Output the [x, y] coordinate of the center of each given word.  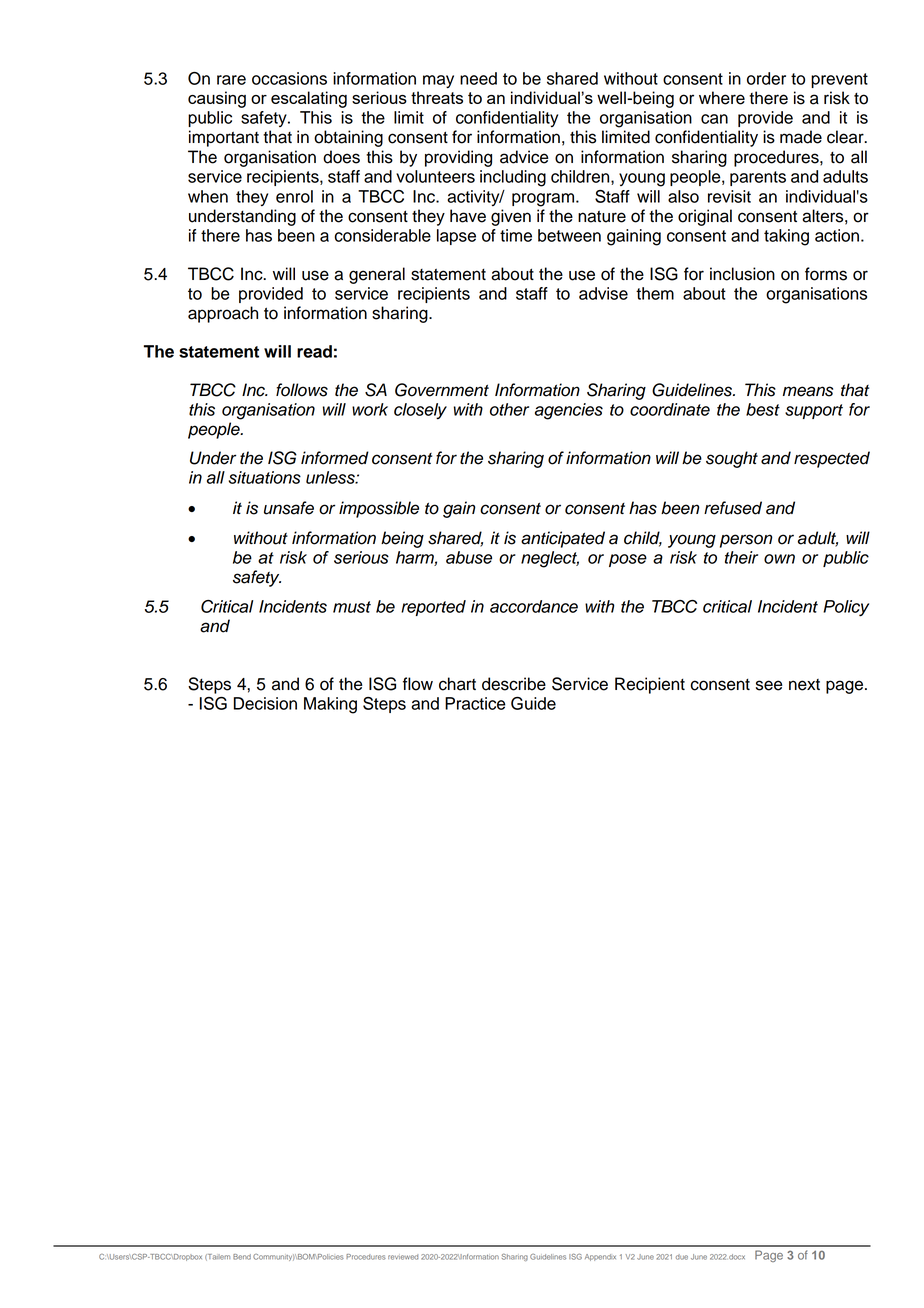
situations [265, 477]
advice [524, 157]
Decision [265, 703]
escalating [309, 99]
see [769, 685]
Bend [242, 1257]
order [766, 78]
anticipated [563, 539]
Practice [475, 703]
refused [733, 508]
